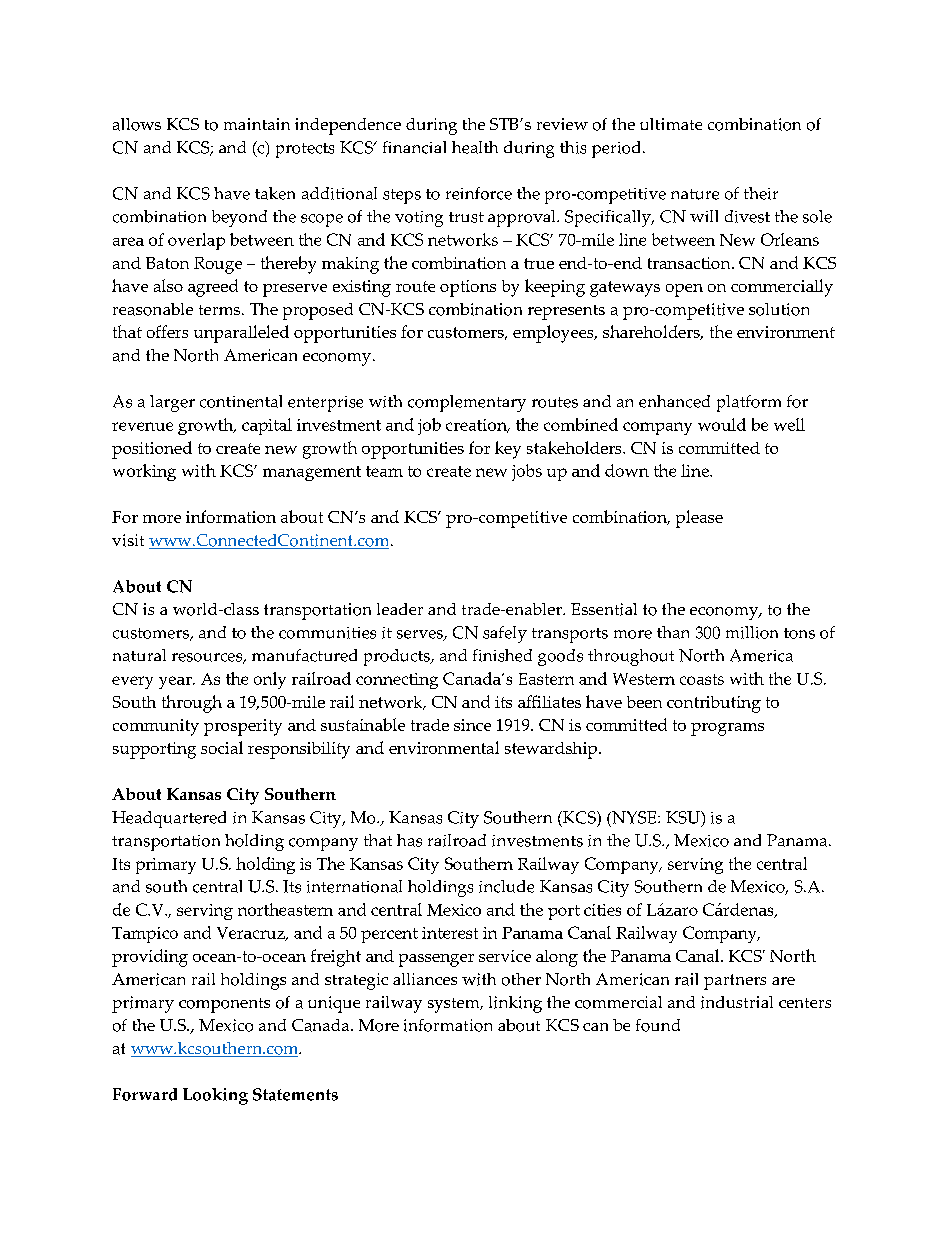 Image resolution: width=952 pixels, height=1233 pixels. What do you see at coordinates (257, 124) in the document?
I see `maintain` at bounding box center [257, 124].
